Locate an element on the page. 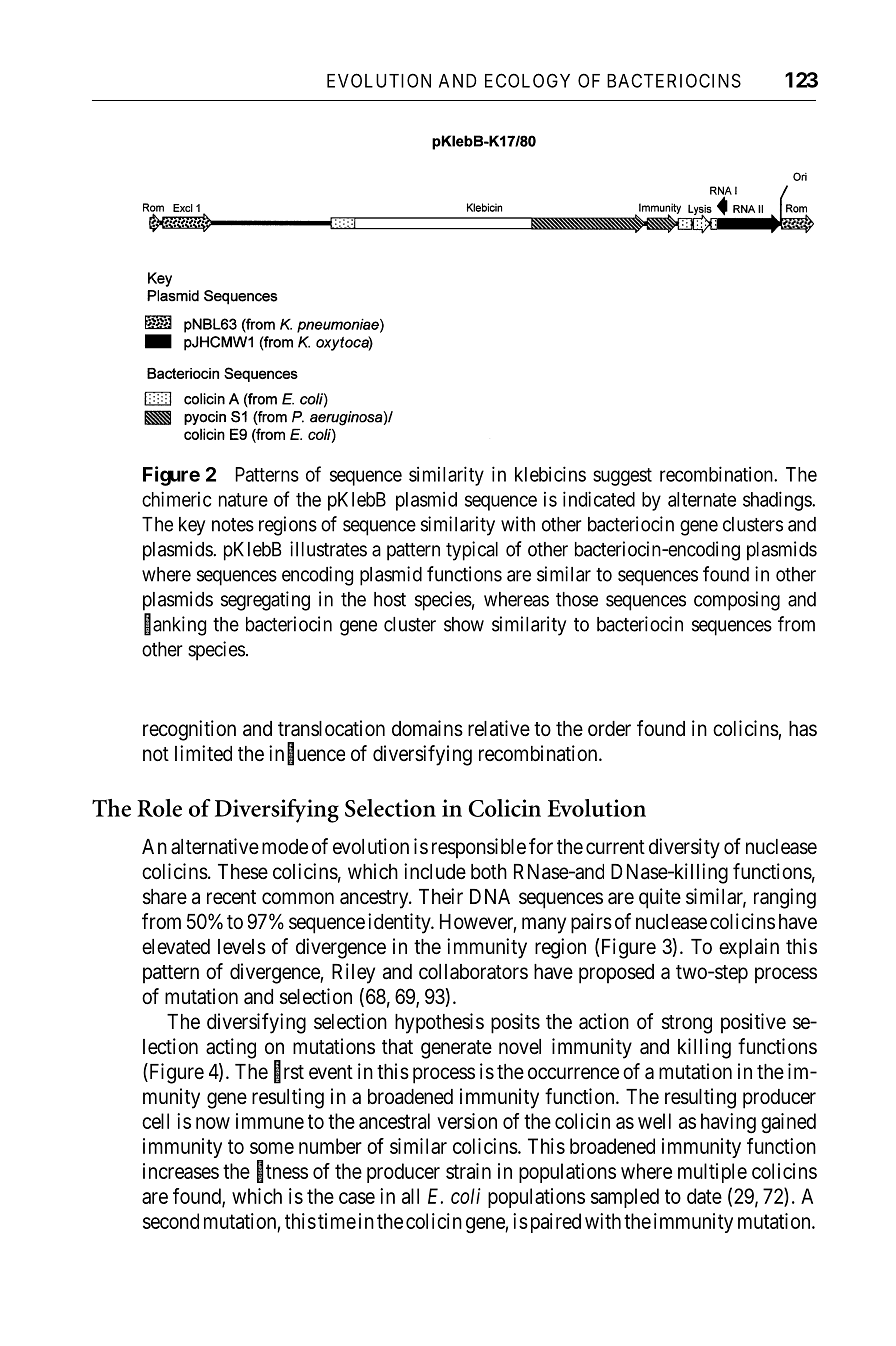 The image size is (896, 1346). ECOLOGY is located at coordinates (527, 80).
